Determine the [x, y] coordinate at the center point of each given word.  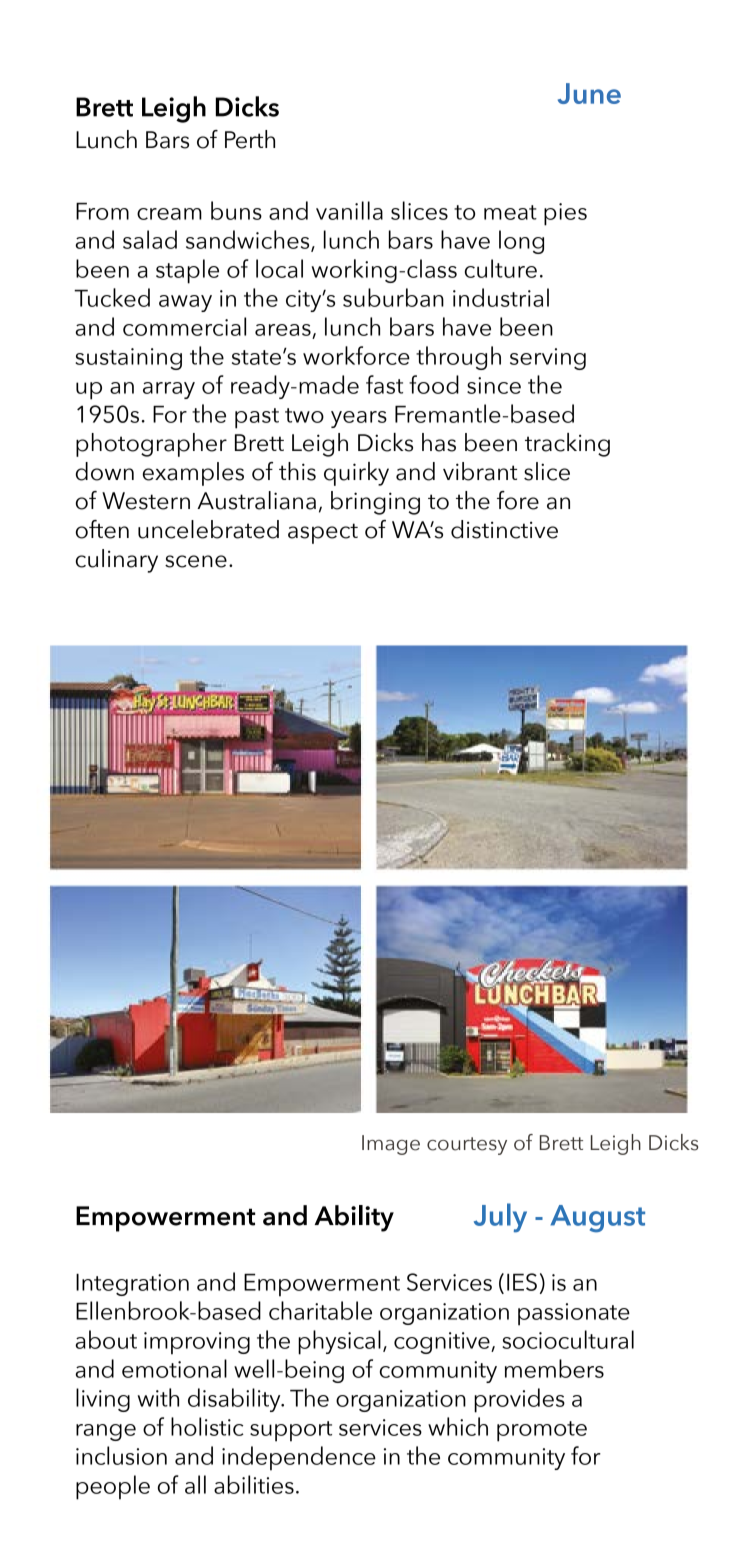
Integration [132, 1285]
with [158, 1397]
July [500, 1218]
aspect [323, 533]
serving [548, 359]
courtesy [467, 1146]
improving [197, 1343]
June [589, 93]
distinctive [504, 529]
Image [391, 1145]
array [169, 390]
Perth [250, 139]
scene [196, 561]
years [359, 419]
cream [169, 214]
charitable [320, 1310]
